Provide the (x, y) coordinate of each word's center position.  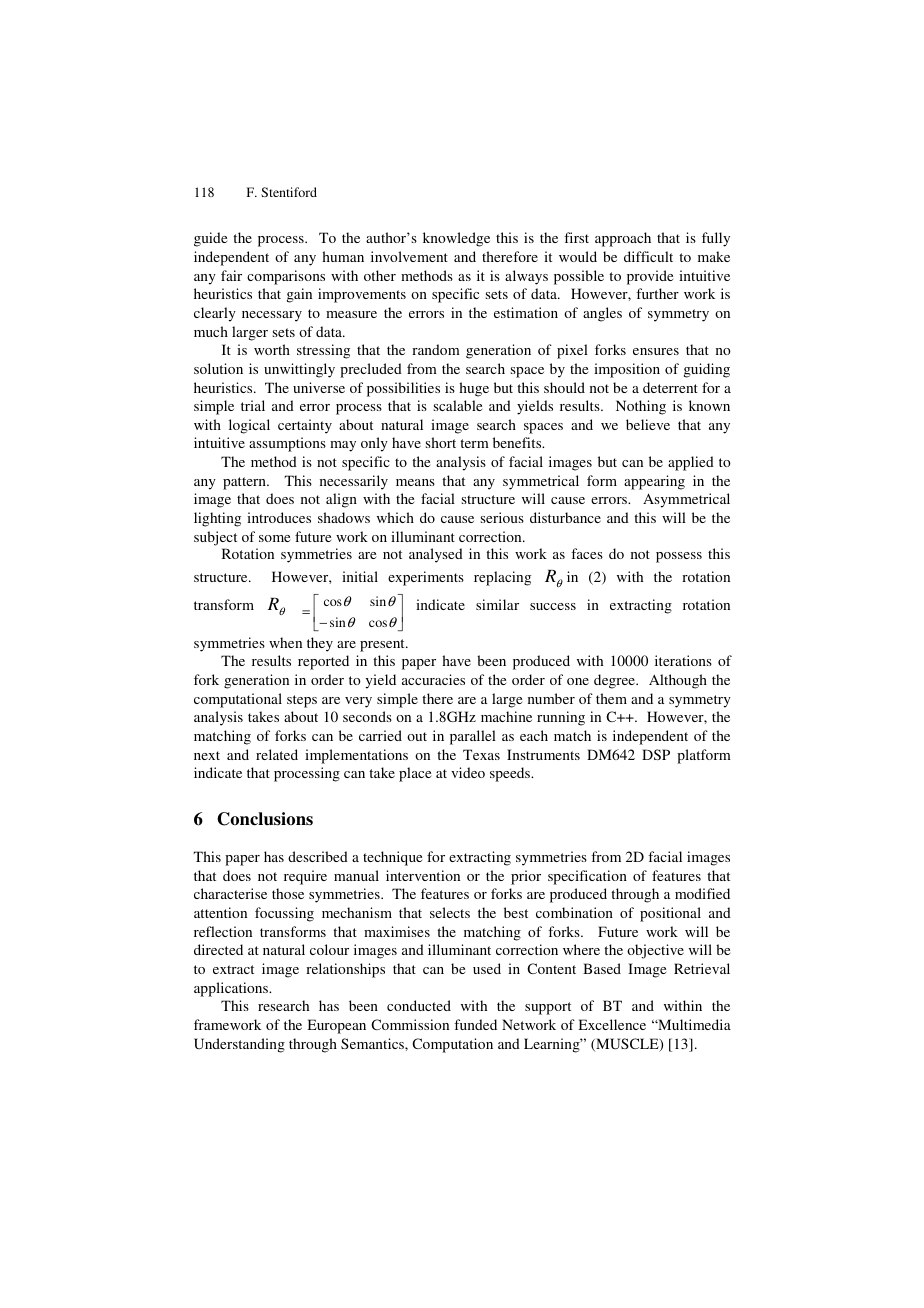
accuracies (433, 679)
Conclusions (265, 819)
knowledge (456, 239)
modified (702, 893)
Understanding (239, 1045)
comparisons (286, 277)
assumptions (287, 444)
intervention (423, 875)
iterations (683, 660)
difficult (648, 256)
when (285, 642)
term (474, 443)
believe (648, 424)
